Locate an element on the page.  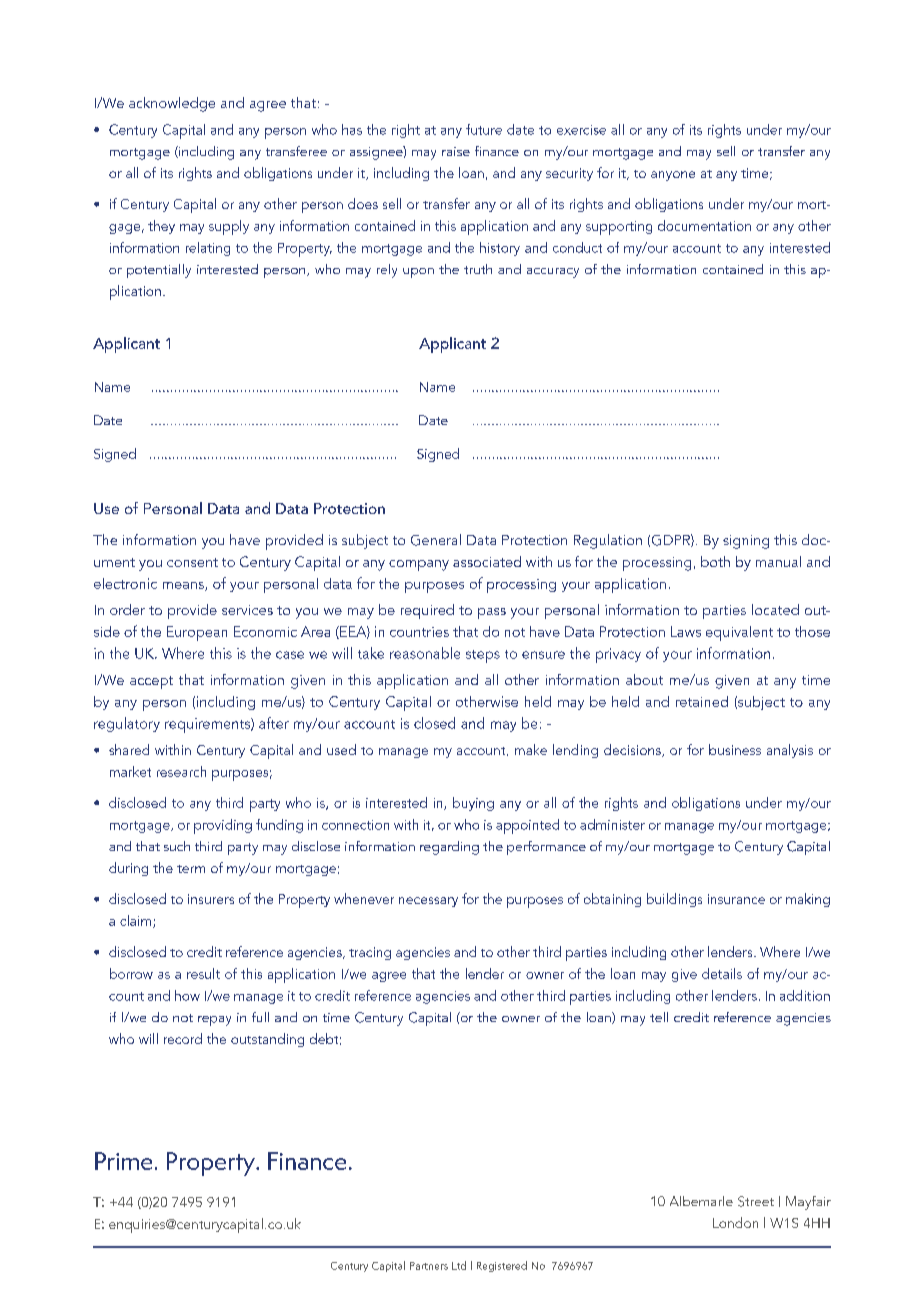
General is located at coordinates (436, 540).
